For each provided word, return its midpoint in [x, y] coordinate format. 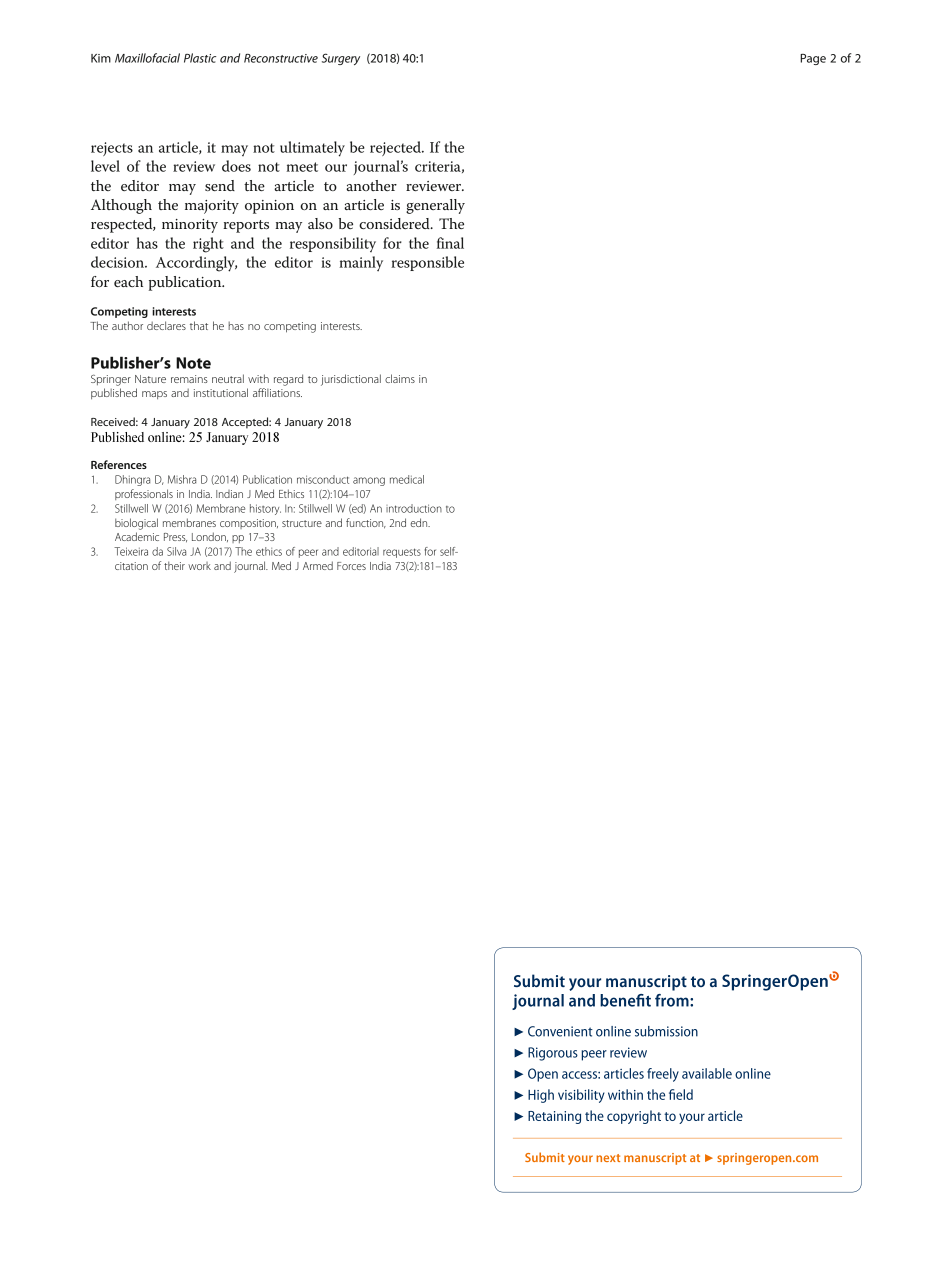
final [450, 243]
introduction [414, 508]
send [220, 185]
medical [407, 479]
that [199, 325]
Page [813, 59]
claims [400, 378]
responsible [427, 263]
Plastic [200, 58]
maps [154, 395]
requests [402, 553]
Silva [176, 551]
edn [420, 522]
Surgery [341, 59]
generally [435, 206]
